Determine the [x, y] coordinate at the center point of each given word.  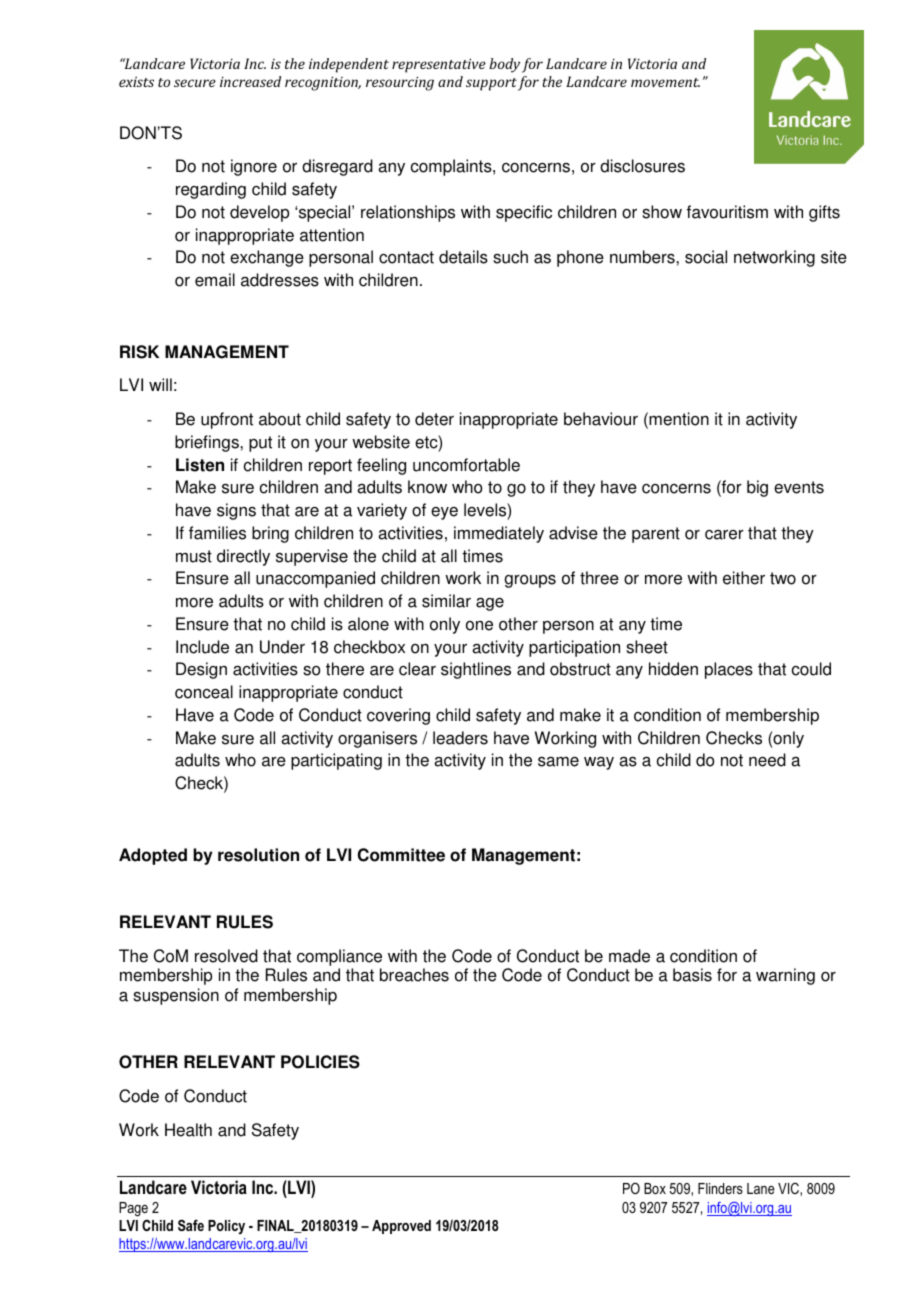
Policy [226, 1227]
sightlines [476, 670]
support [491, 84]
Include [202, 647]
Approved [401, 1227]
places [729, 670]
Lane [761, 1188]
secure [195, 83]
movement [665, 82]
